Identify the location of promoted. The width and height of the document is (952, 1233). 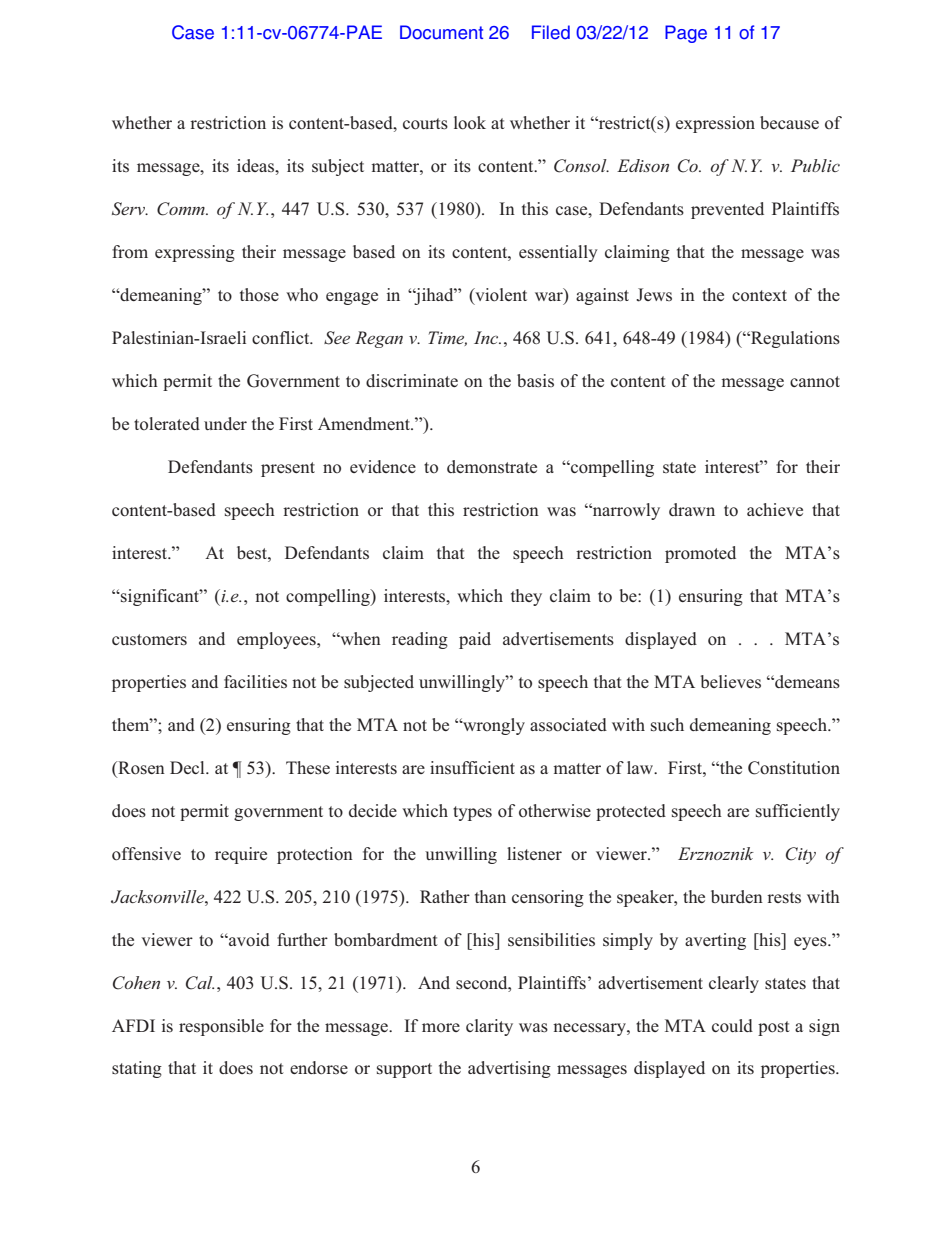
(700, 554).
